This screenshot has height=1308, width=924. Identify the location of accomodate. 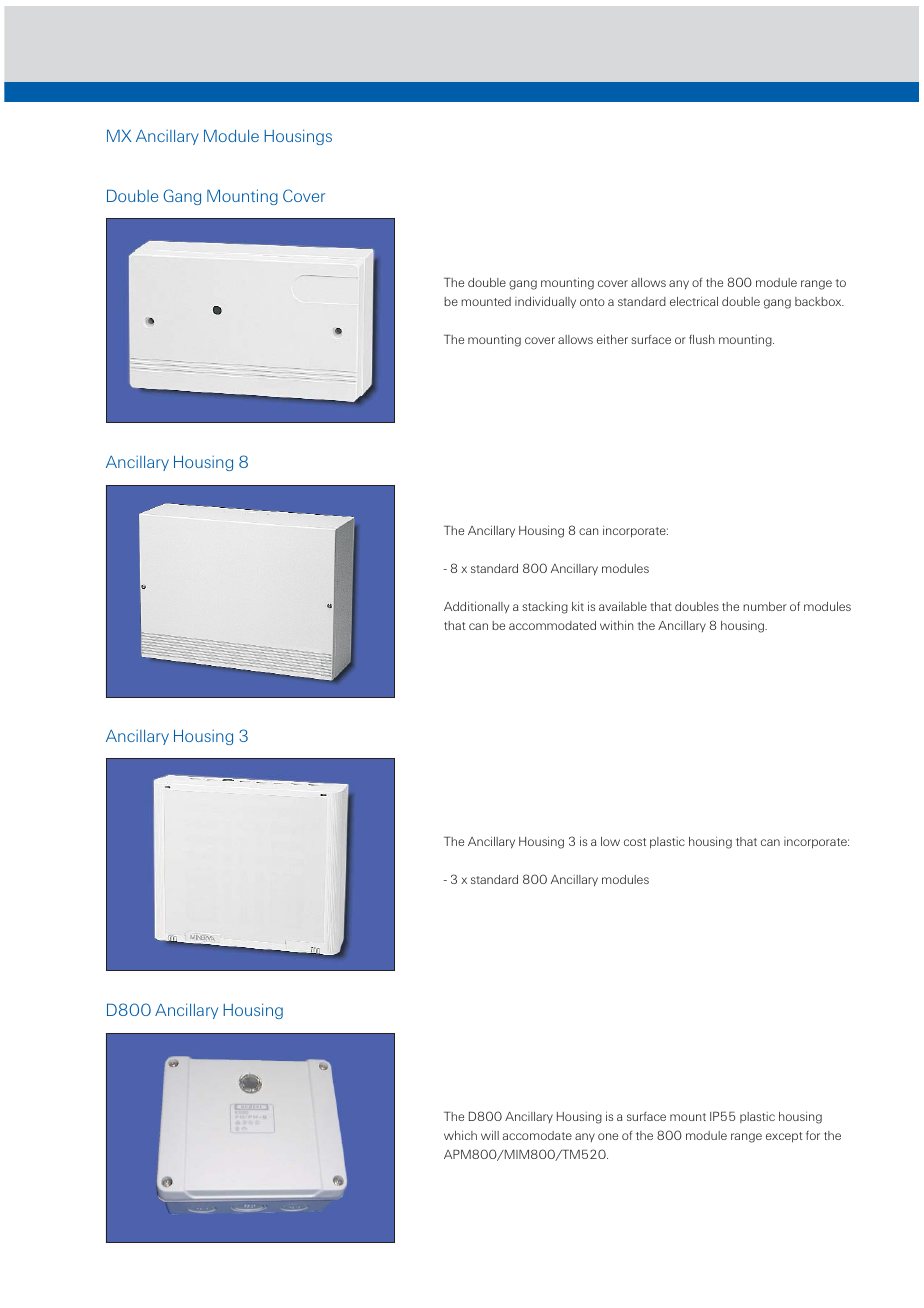
(537, 1135).
